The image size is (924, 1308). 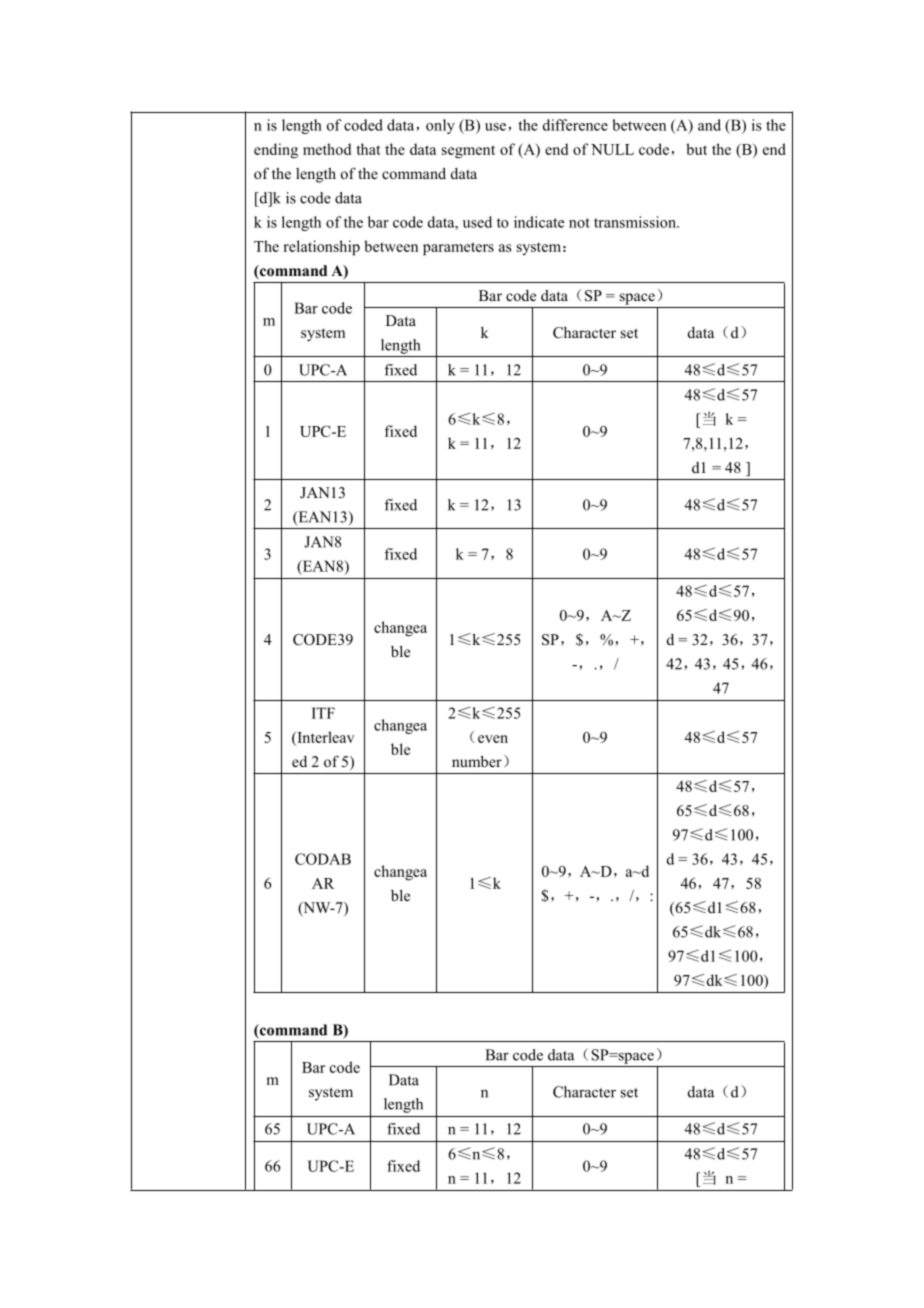 I want to click on segment, so click(x=468, y=152).
